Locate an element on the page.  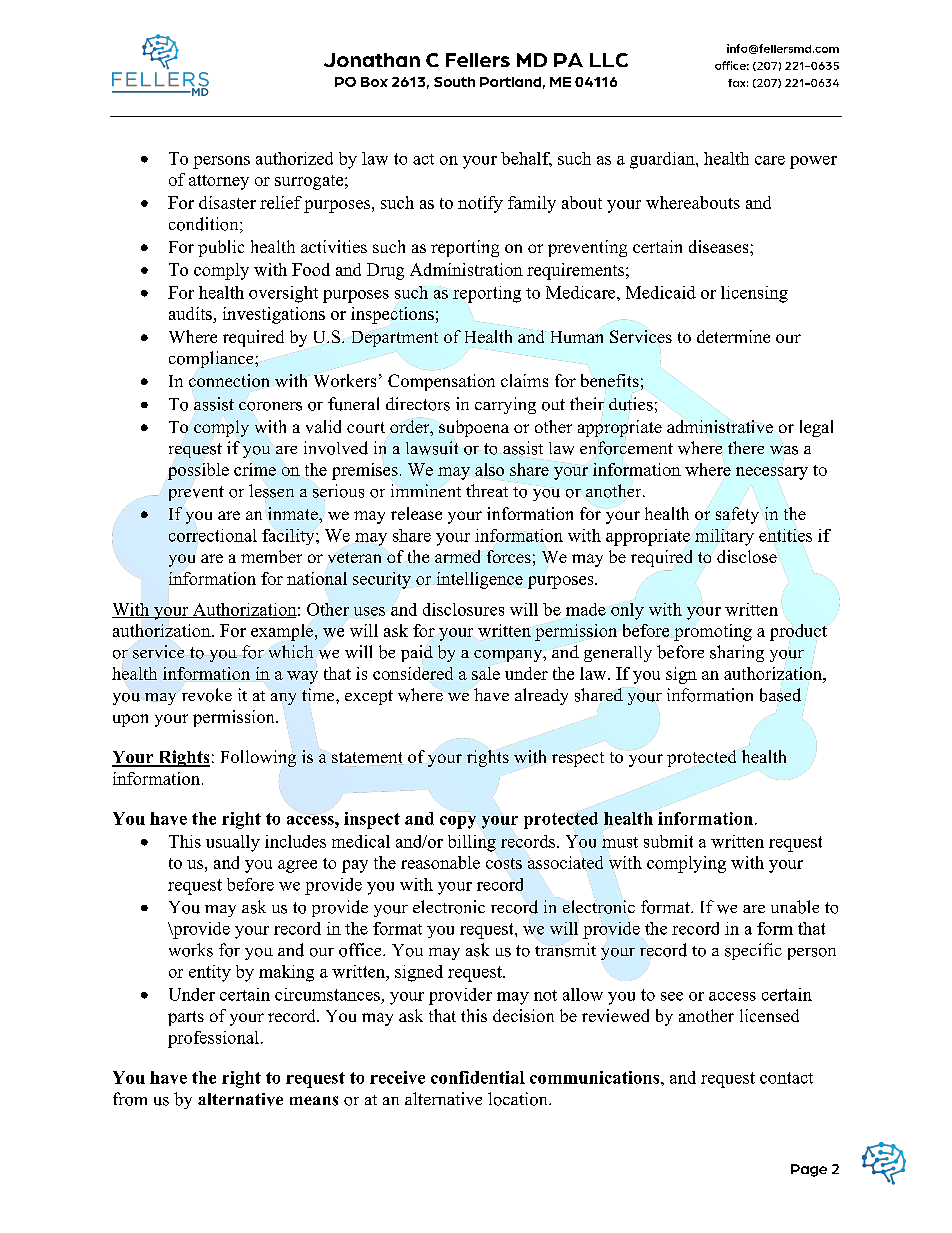
South is located at coordinates (454, 82).
